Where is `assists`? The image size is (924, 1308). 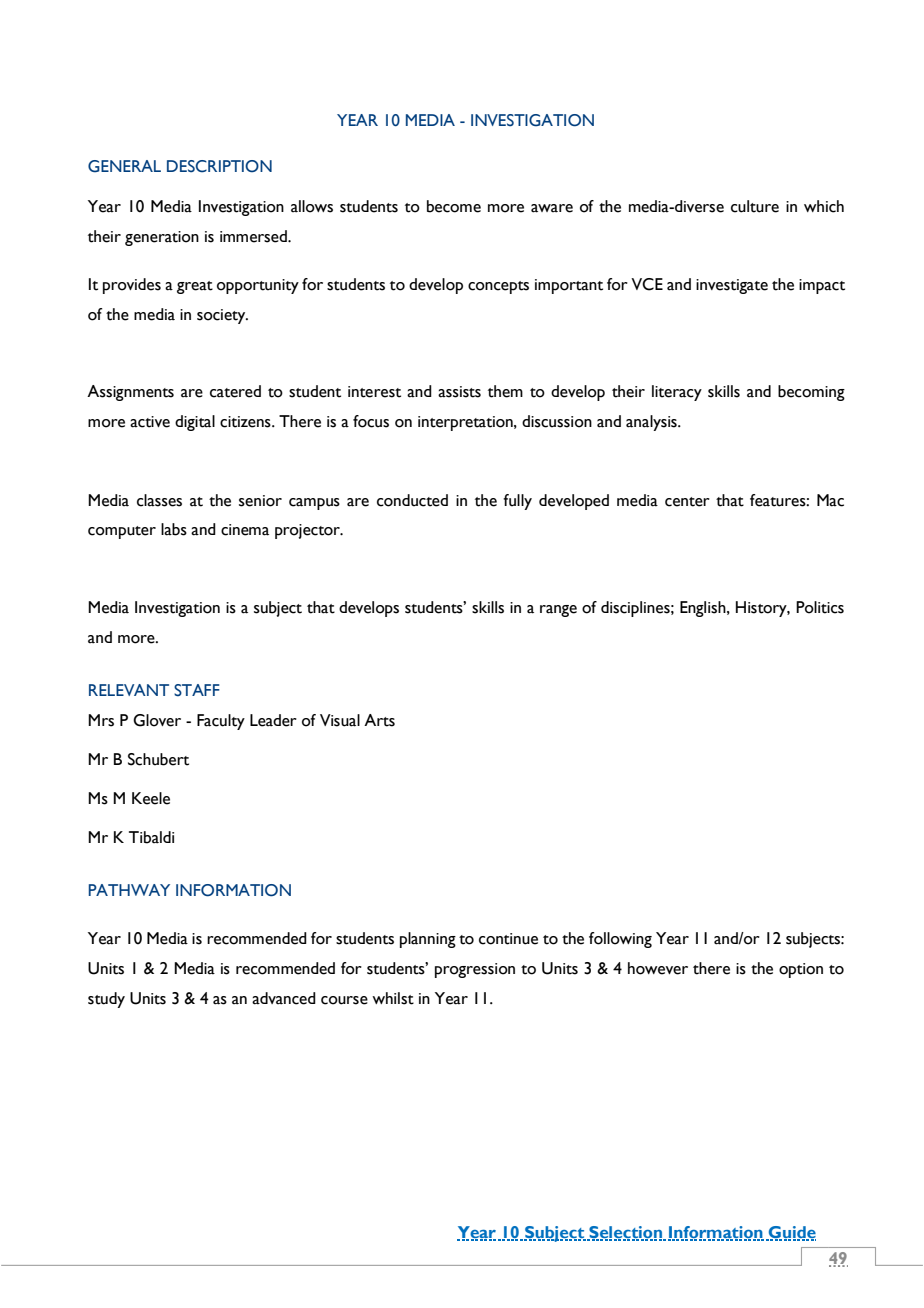
assists is located at coordinates (459, 392).
